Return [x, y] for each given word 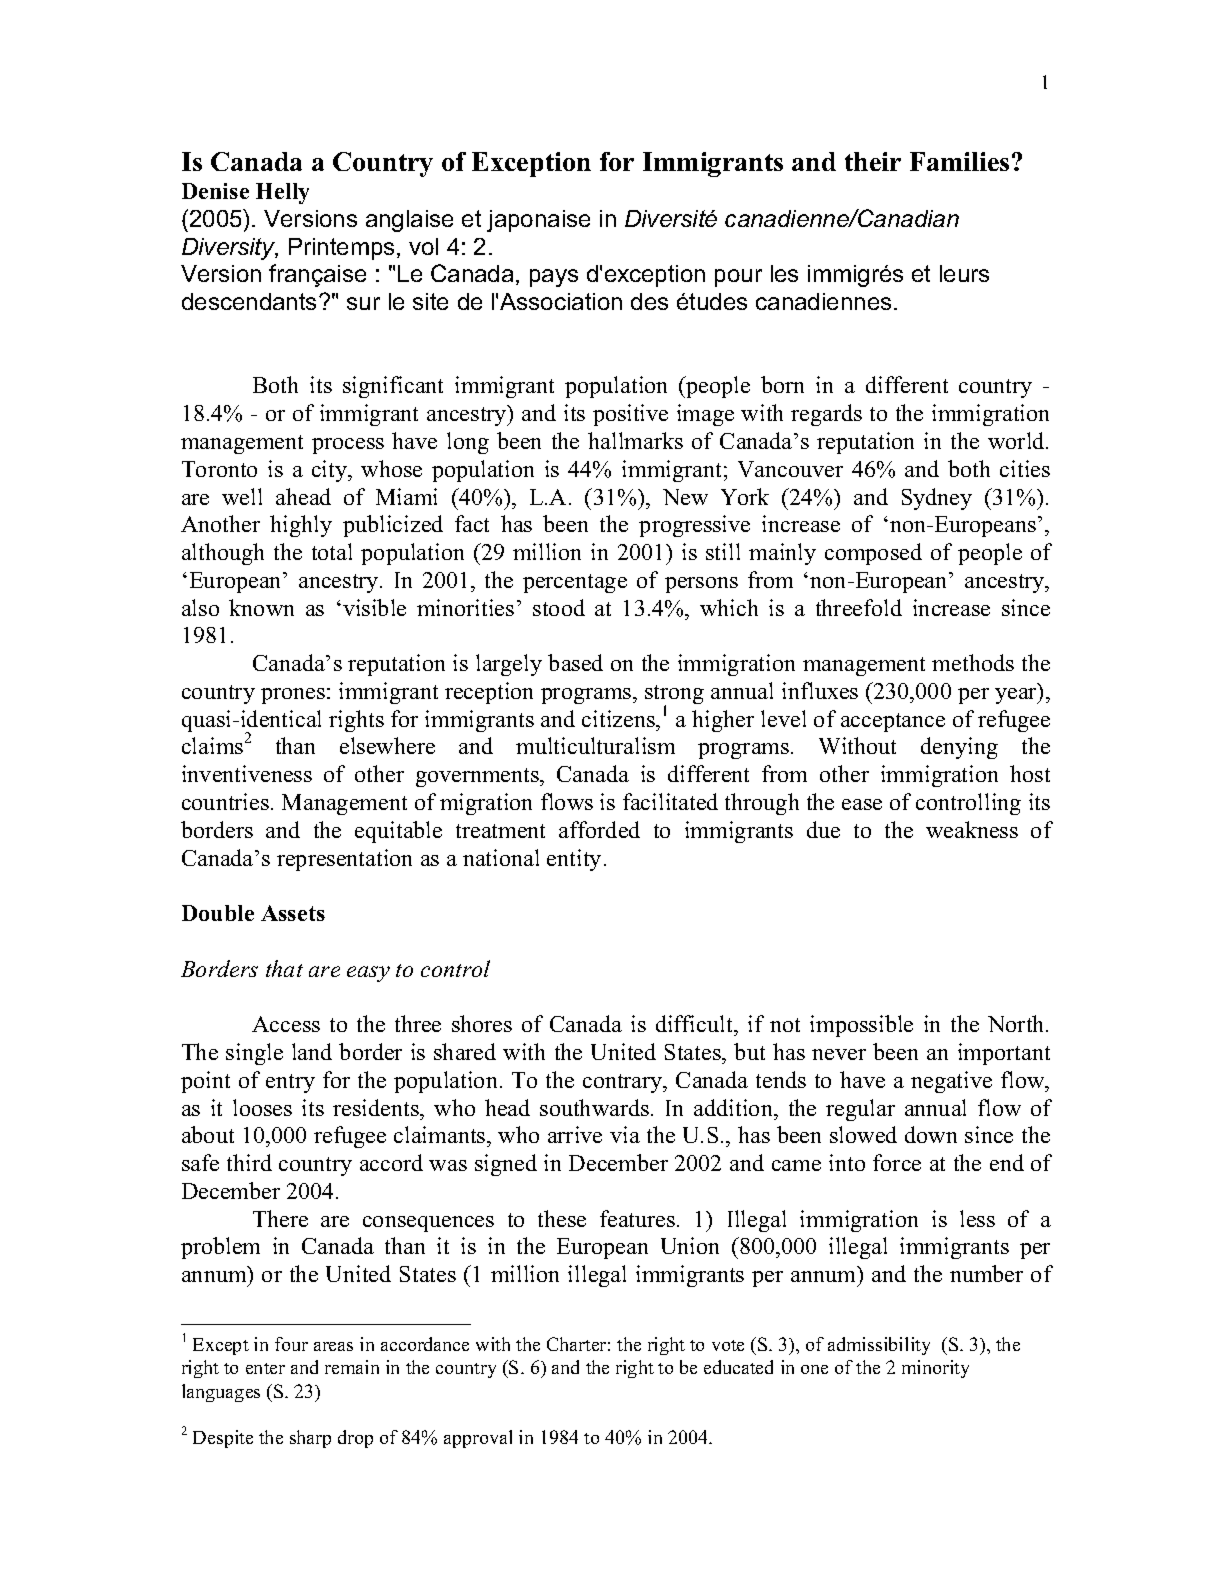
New [685, 497]
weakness [972, 829]
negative [951, 1082]
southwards [594, 1107]
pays [554, 278]
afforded [599, 829]
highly [301, 526]
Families [959, 161]
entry [290, 1083]
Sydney [937, 499]
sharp [310, 1439]
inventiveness [247, 773]
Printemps [341, 249]
